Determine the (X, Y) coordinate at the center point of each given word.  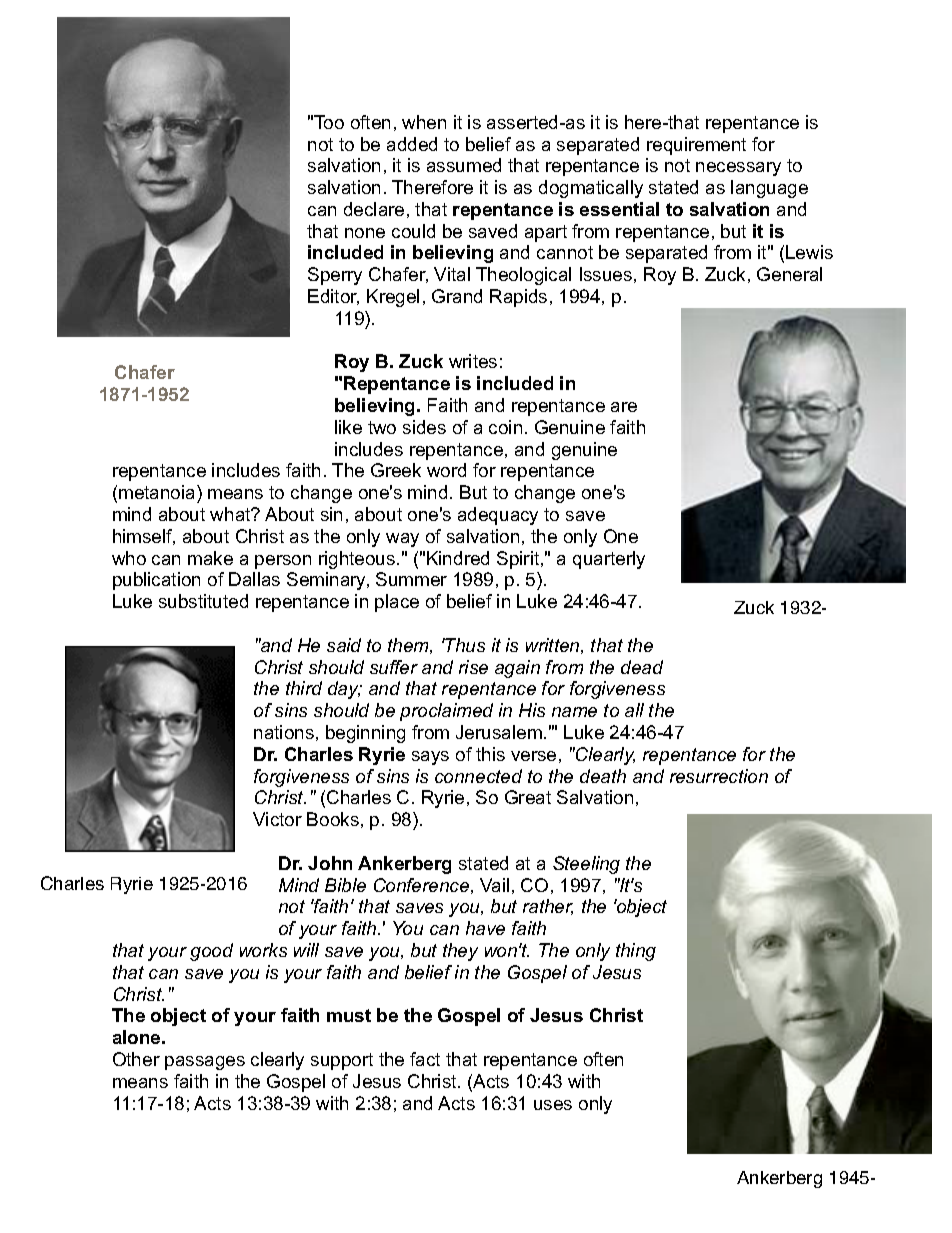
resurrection (719, 776)
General (789, 274)
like (348, 427)
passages (205, 1063)
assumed (464, 165)
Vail (494, 885)
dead (642, 667)
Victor (277, 819)
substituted (203, 601)
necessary (738, 169)
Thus (464, 645)
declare (374, 209)
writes (473, 361)
